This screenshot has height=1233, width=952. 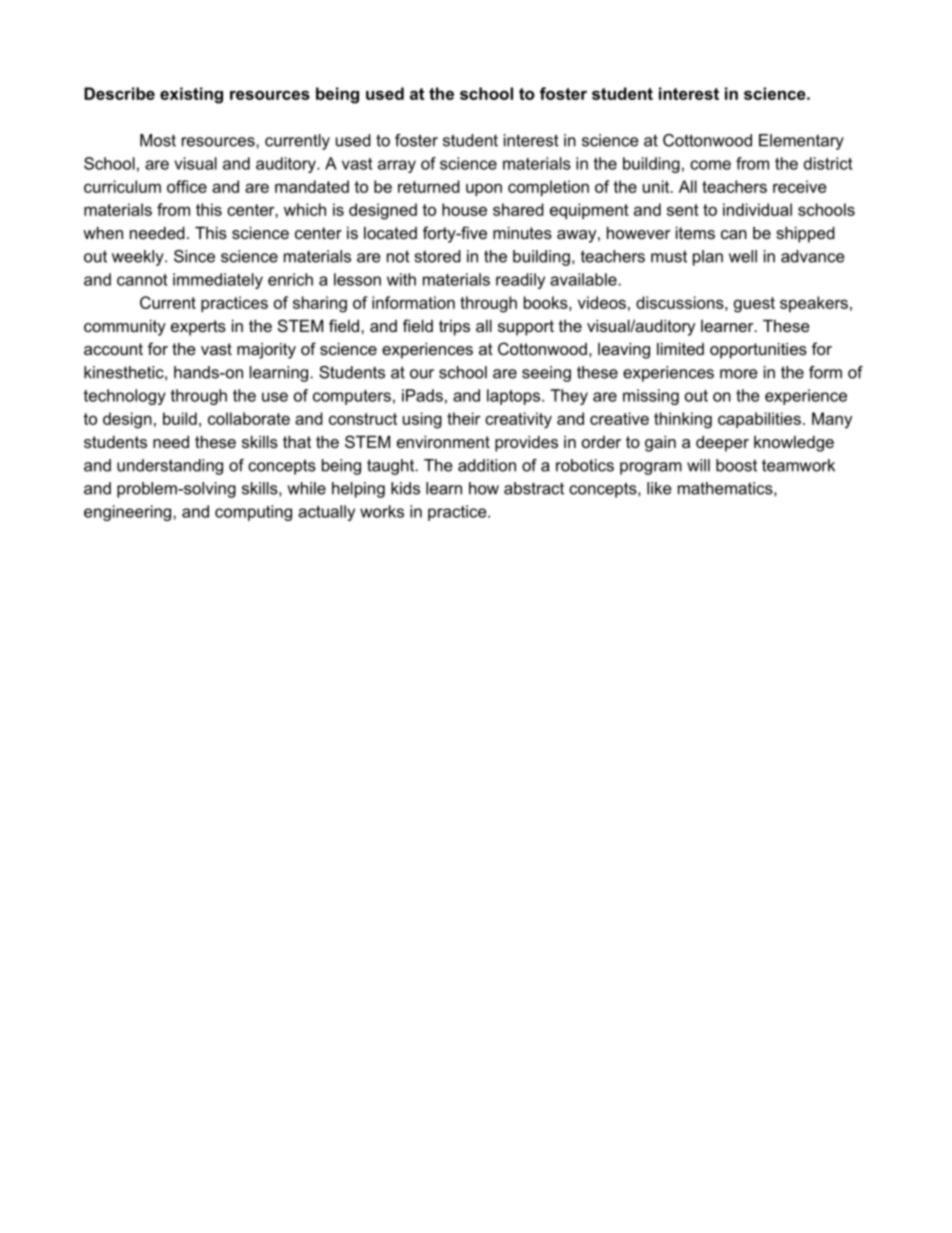 I want to click on engineering, so click(x=129, y=513).
